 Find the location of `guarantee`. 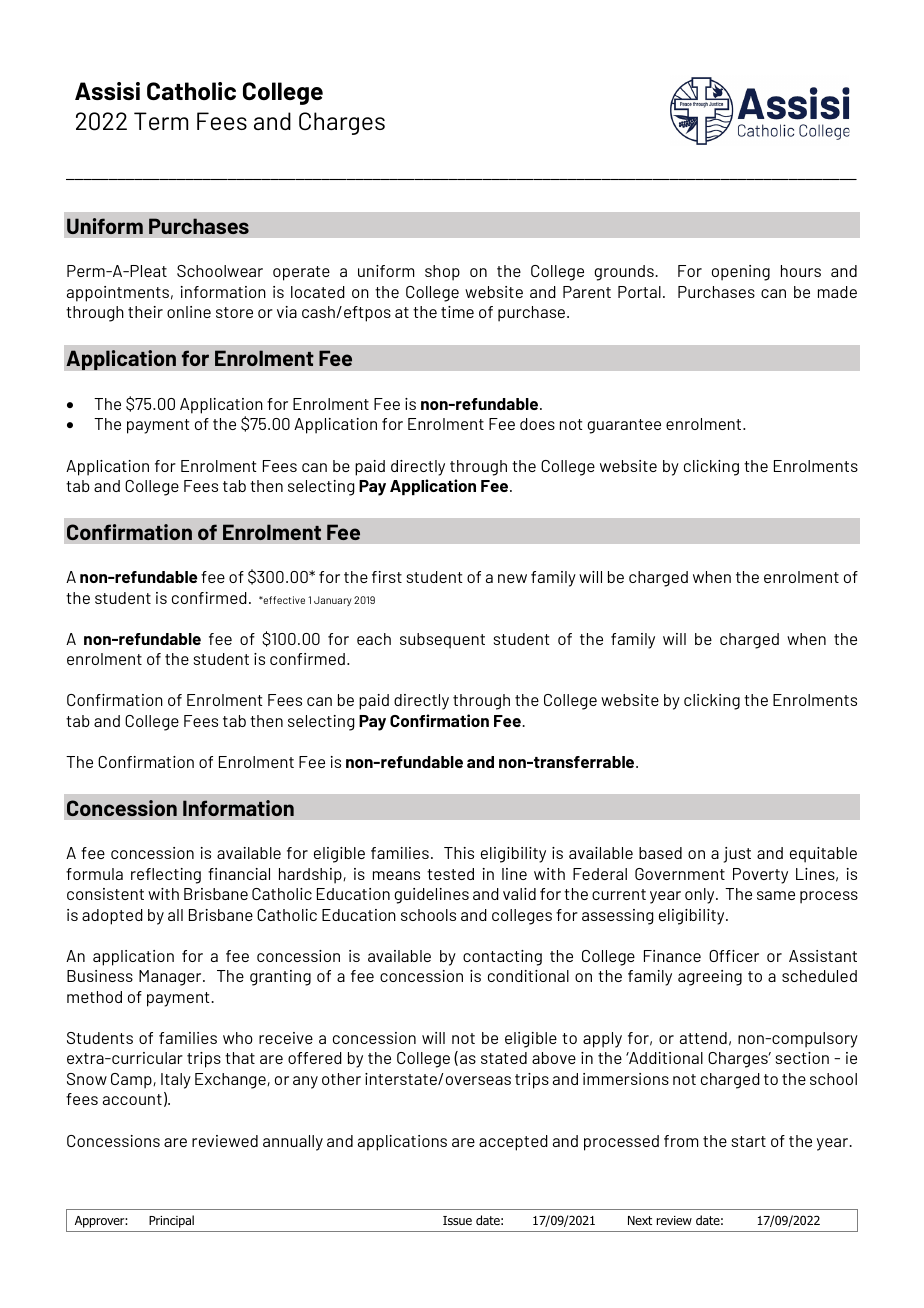

guarantee is located at coordinates (624, 426).
